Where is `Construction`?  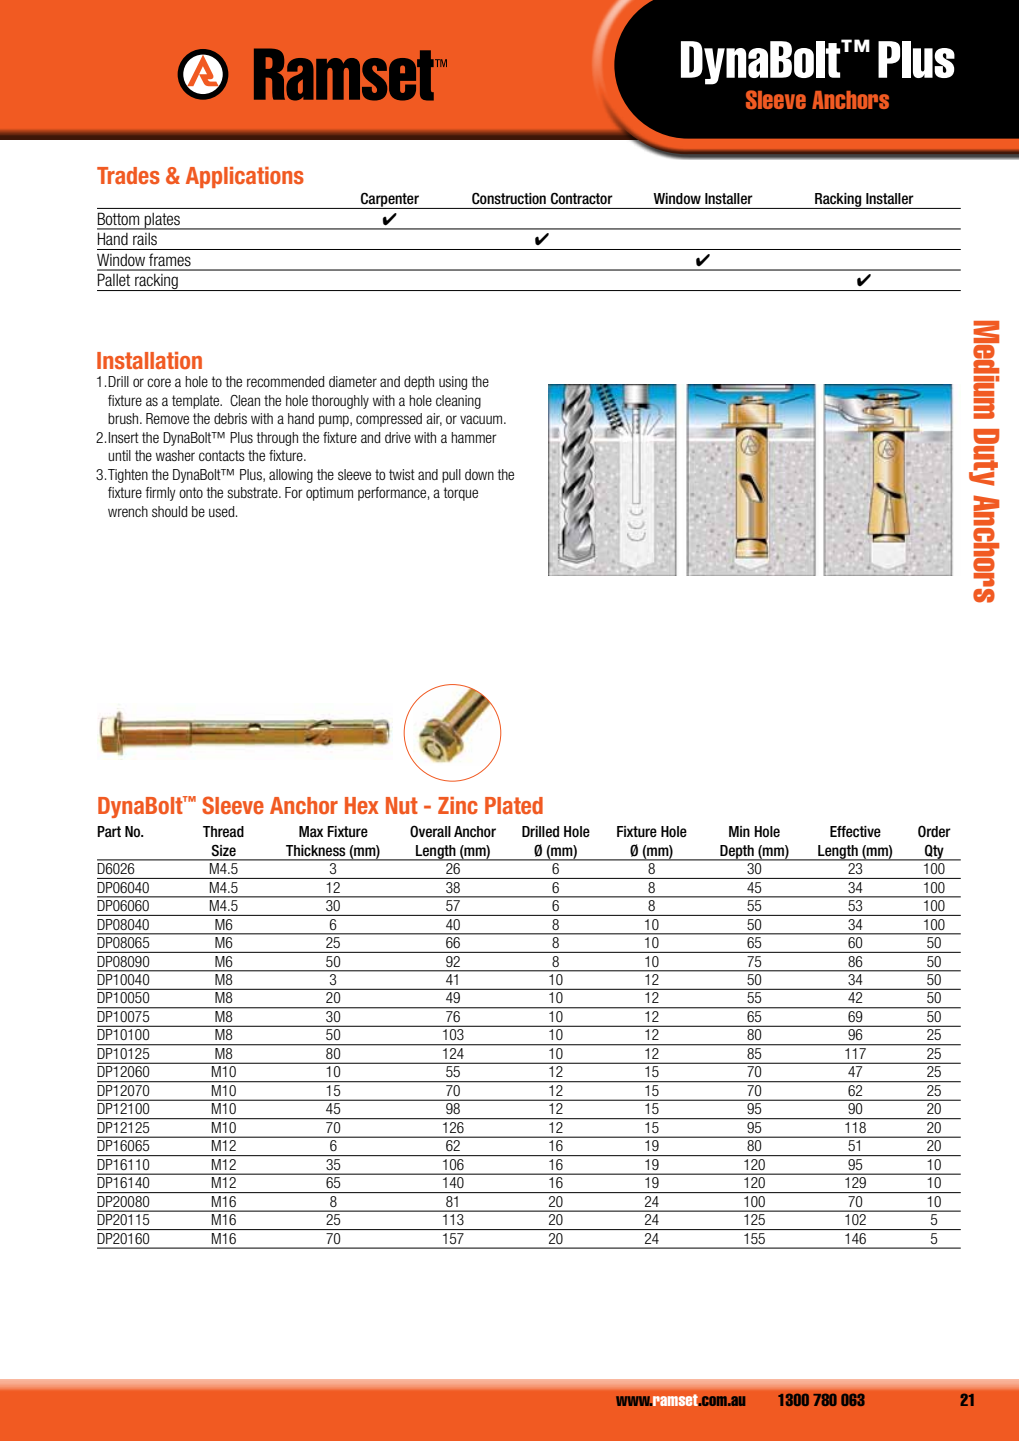 Construction is located at coordinates (509, 198).
